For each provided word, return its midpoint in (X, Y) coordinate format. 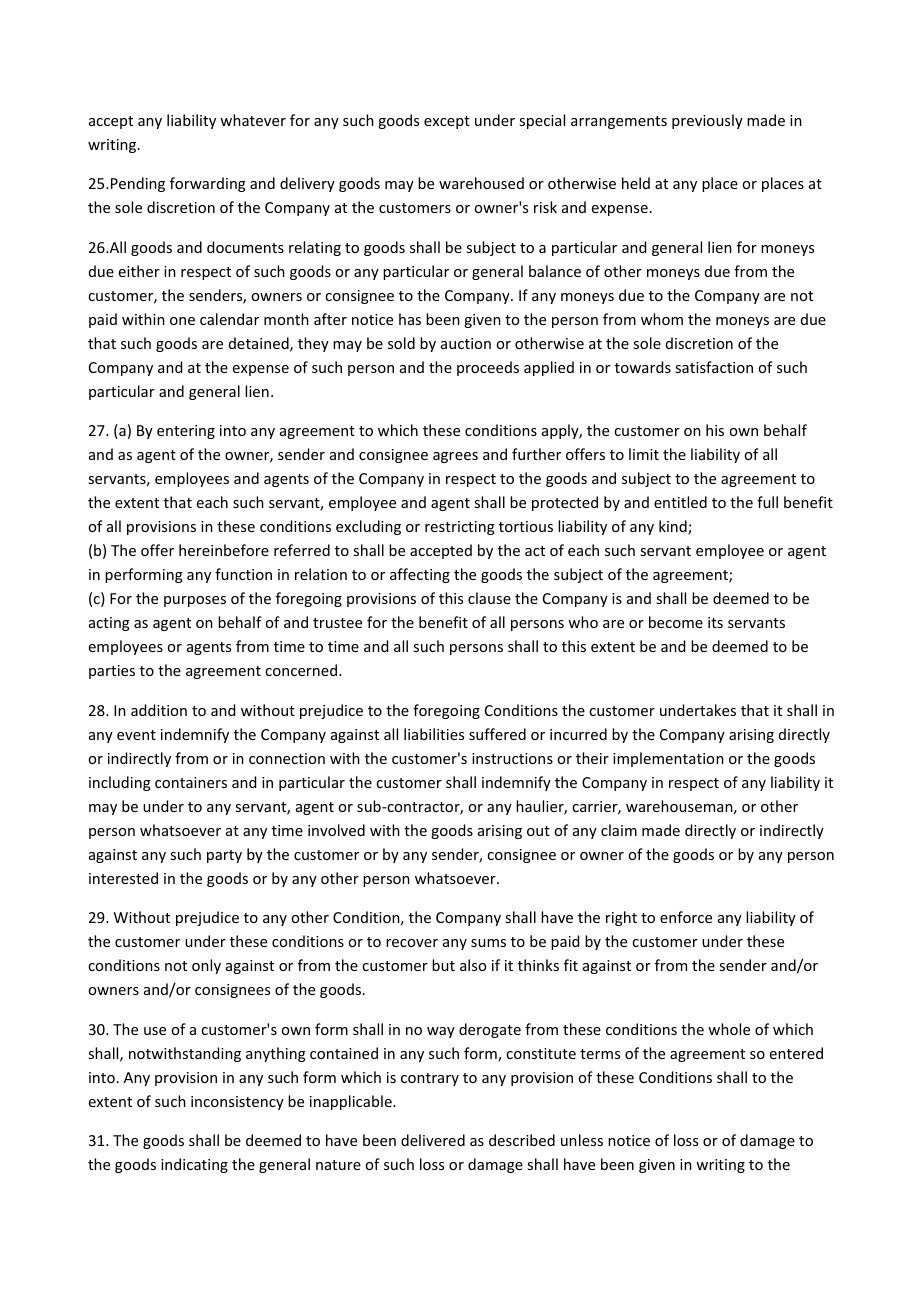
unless (582, 1140)
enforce (686, 917)
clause (489, 598)
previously (707, 121)
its (715, 622)
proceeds (488, 368)
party (224, 856)
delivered (433, 1140)
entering (186, 432)
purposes (195, 601)
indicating (194, 1165)
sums (488, 943)
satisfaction (714, 367)
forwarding (208, 184)
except (447, 122)
